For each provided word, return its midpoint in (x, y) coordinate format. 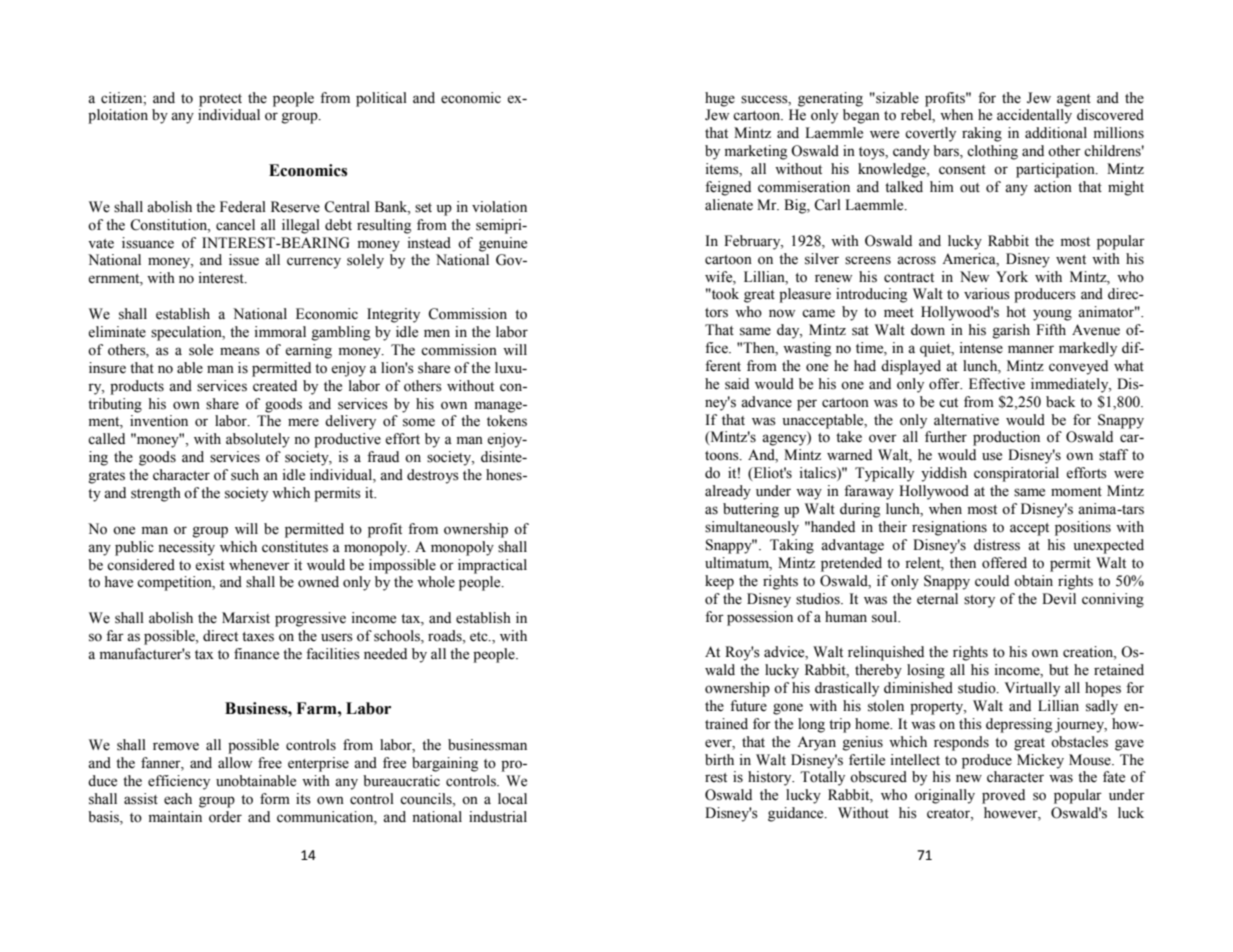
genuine (503, 244)
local (512, 799)
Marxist (246, 618)
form (275, 799)
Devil (1059, 598)
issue (244, 260)
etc (480, 637)
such (245, 475)
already (728, 492)
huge (720, 99)
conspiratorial (1016, 474)
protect (220, 100)
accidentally (1034, 116)
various (987, 294)
